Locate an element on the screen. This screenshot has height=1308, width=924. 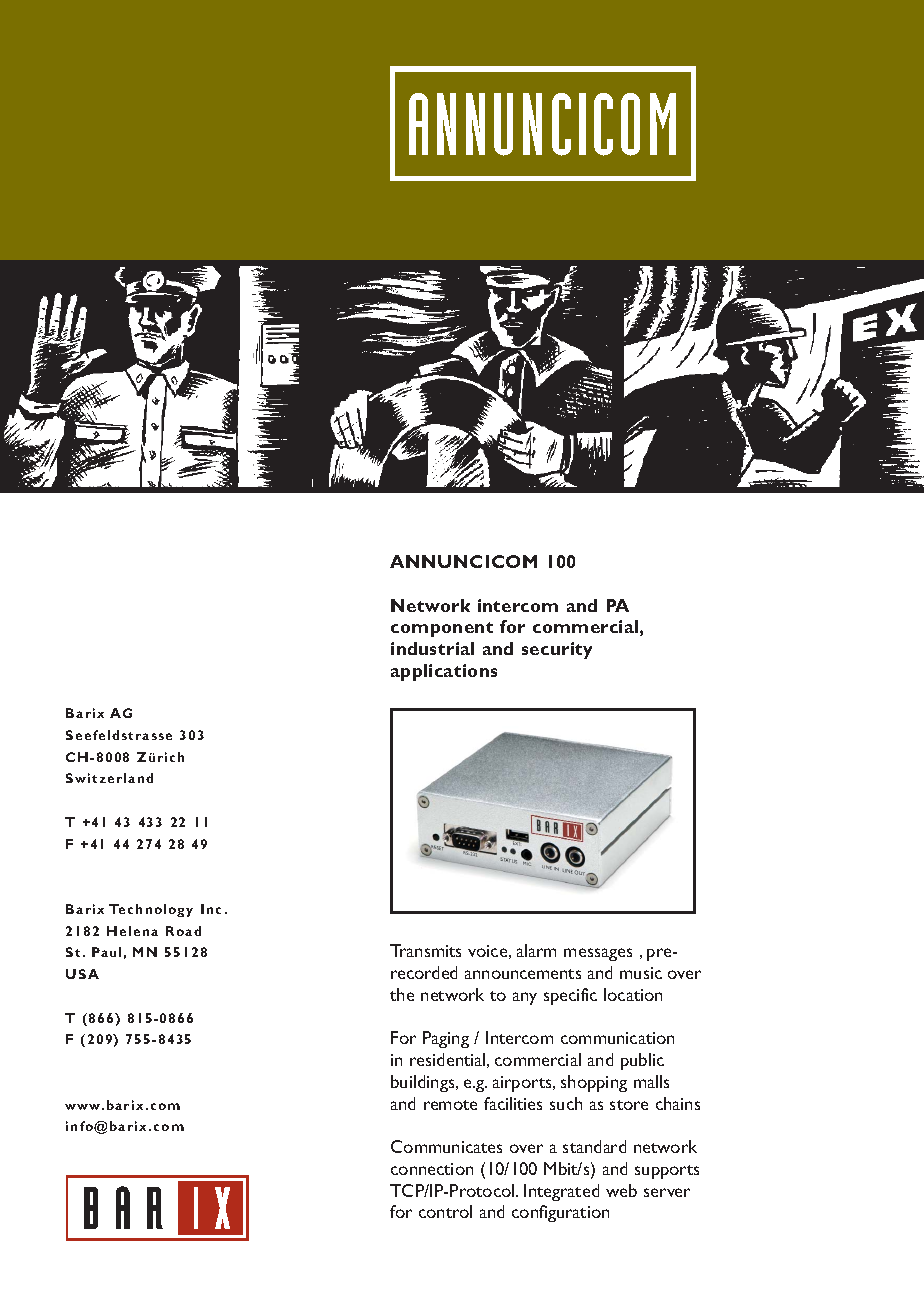
security is located at coordinates (557, 650).
